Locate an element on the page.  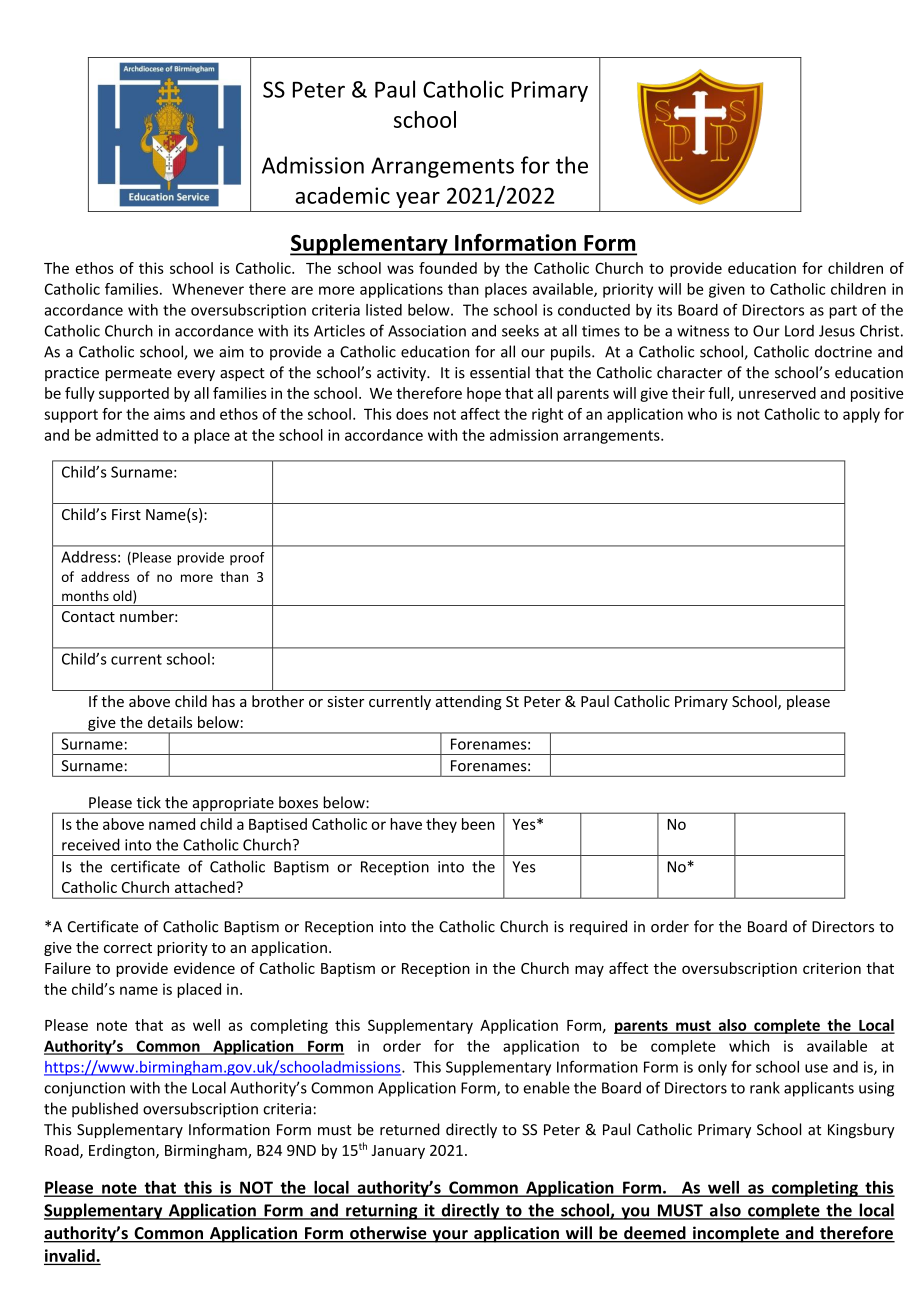
aims is located at coordinates (169, 414).
